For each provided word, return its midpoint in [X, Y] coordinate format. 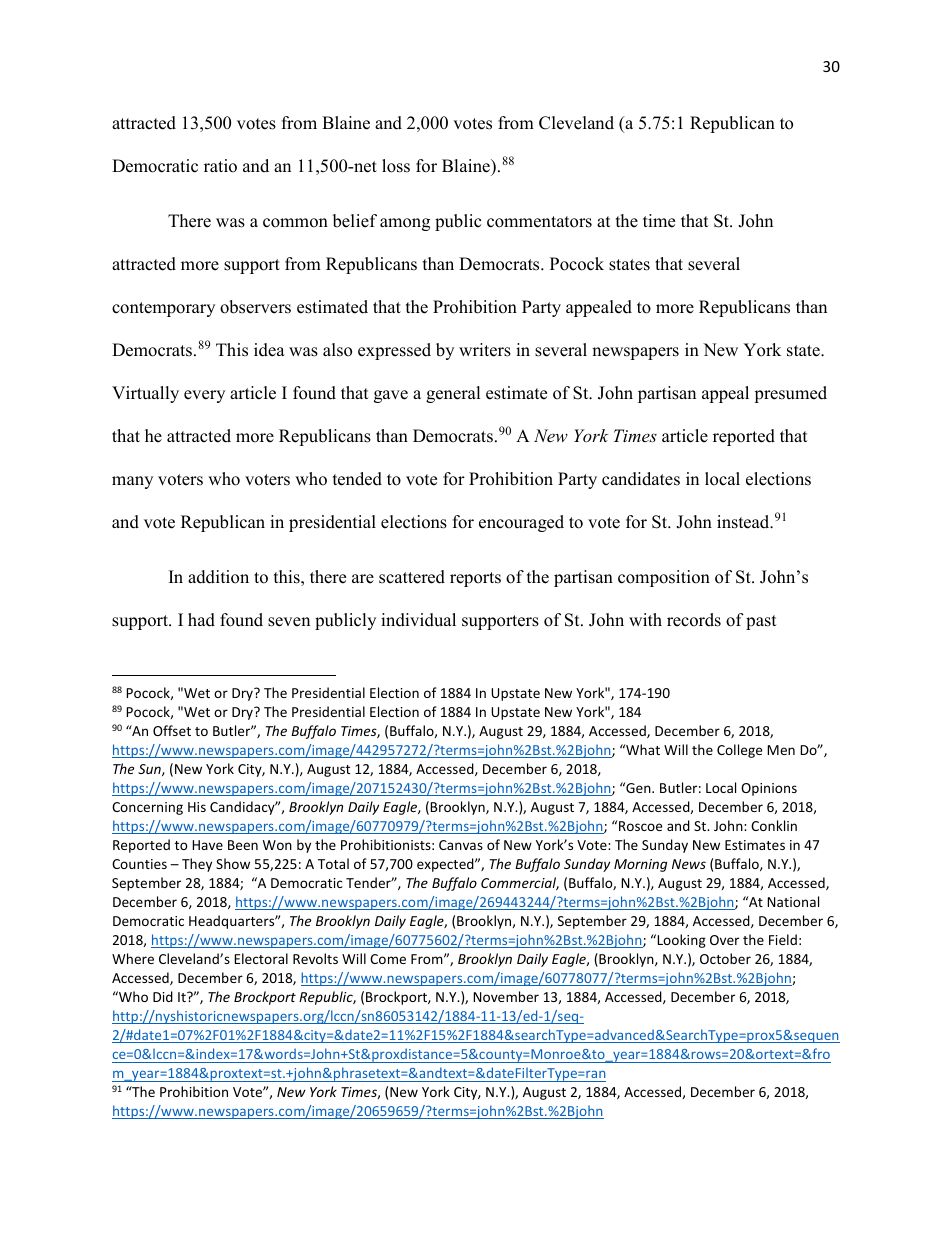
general [453, 394]
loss [396, 166]
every [204, 396]
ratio [220, 166]
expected [446, 865]
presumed [790, 394]
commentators [539, 222]
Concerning [147, 808]
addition [218, 577]
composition [664, 578]
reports [475, 579]
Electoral [261, 958]
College [739, 751]
